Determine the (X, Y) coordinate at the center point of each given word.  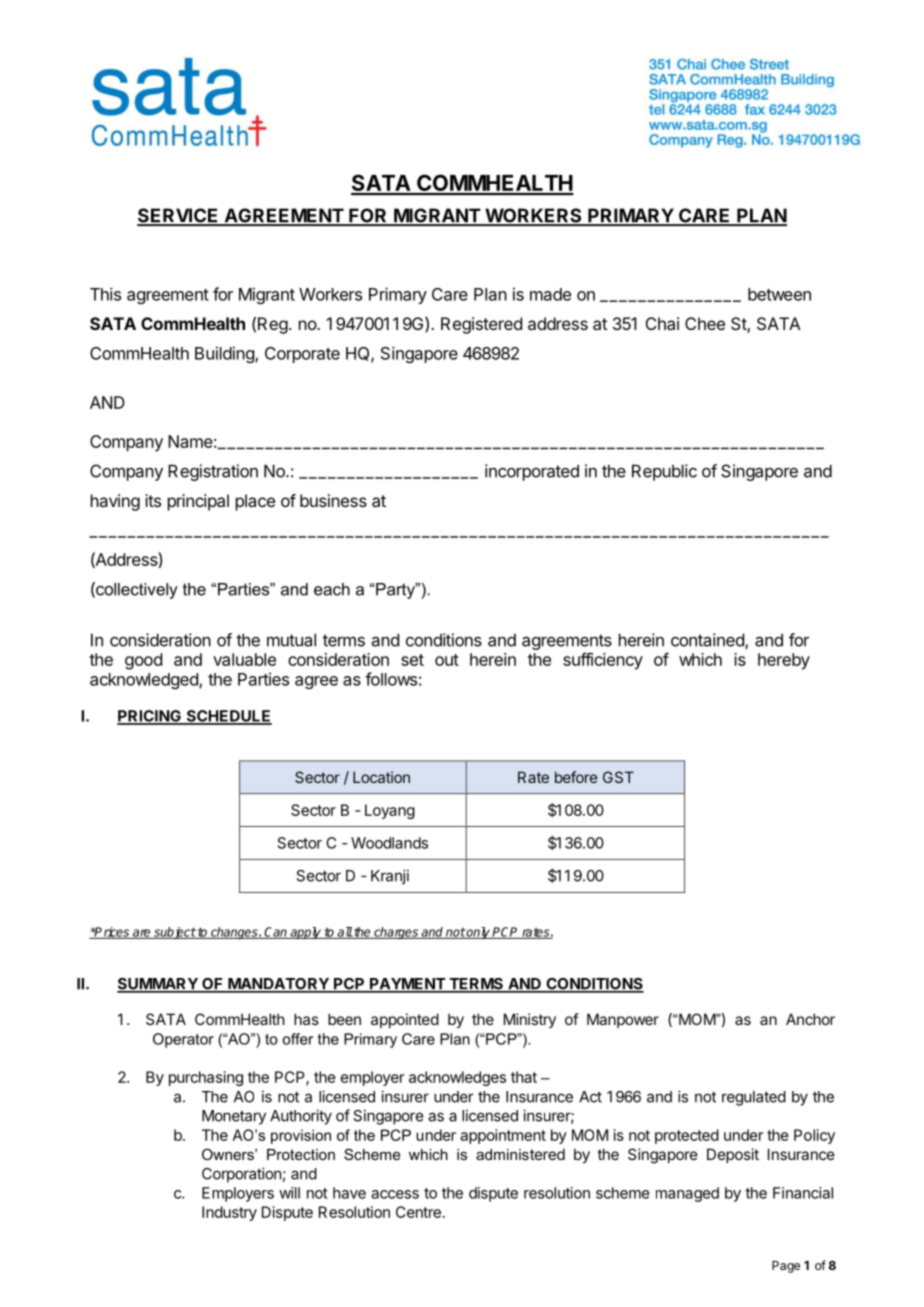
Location (381, 777)
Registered (481, 325)
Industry (229, 1213)
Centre (418, 1212)
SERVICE (179, 216)
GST (618, 777)
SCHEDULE (228, 717)
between (779, 294)
